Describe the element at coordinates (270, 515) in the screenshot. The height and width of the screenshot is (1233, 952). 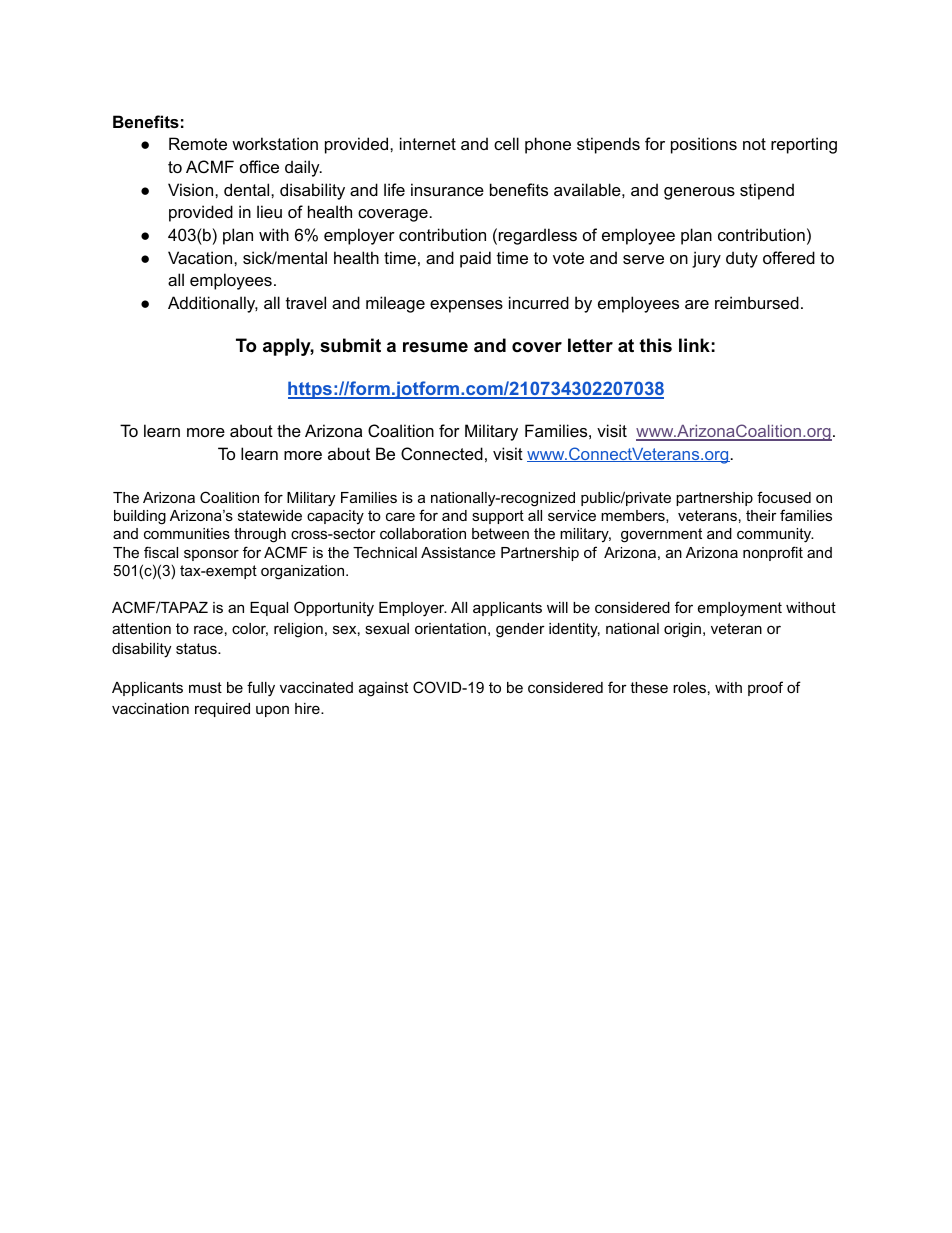
I see `statewide` at that location.
